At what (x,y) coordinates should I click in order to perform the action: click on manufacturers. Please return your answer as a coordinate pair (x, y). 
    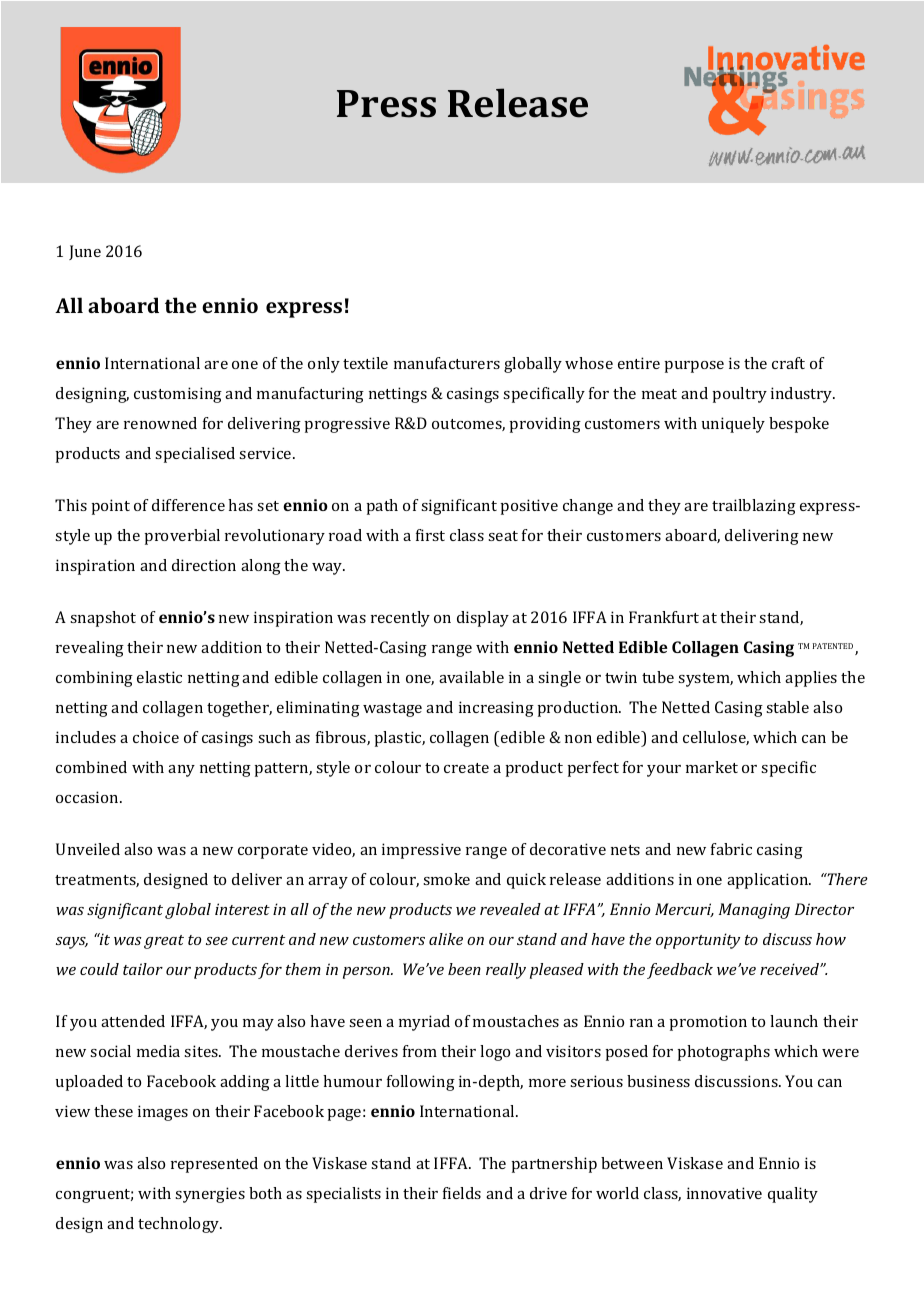
    Looking at the image, I should click on (447, 363).
